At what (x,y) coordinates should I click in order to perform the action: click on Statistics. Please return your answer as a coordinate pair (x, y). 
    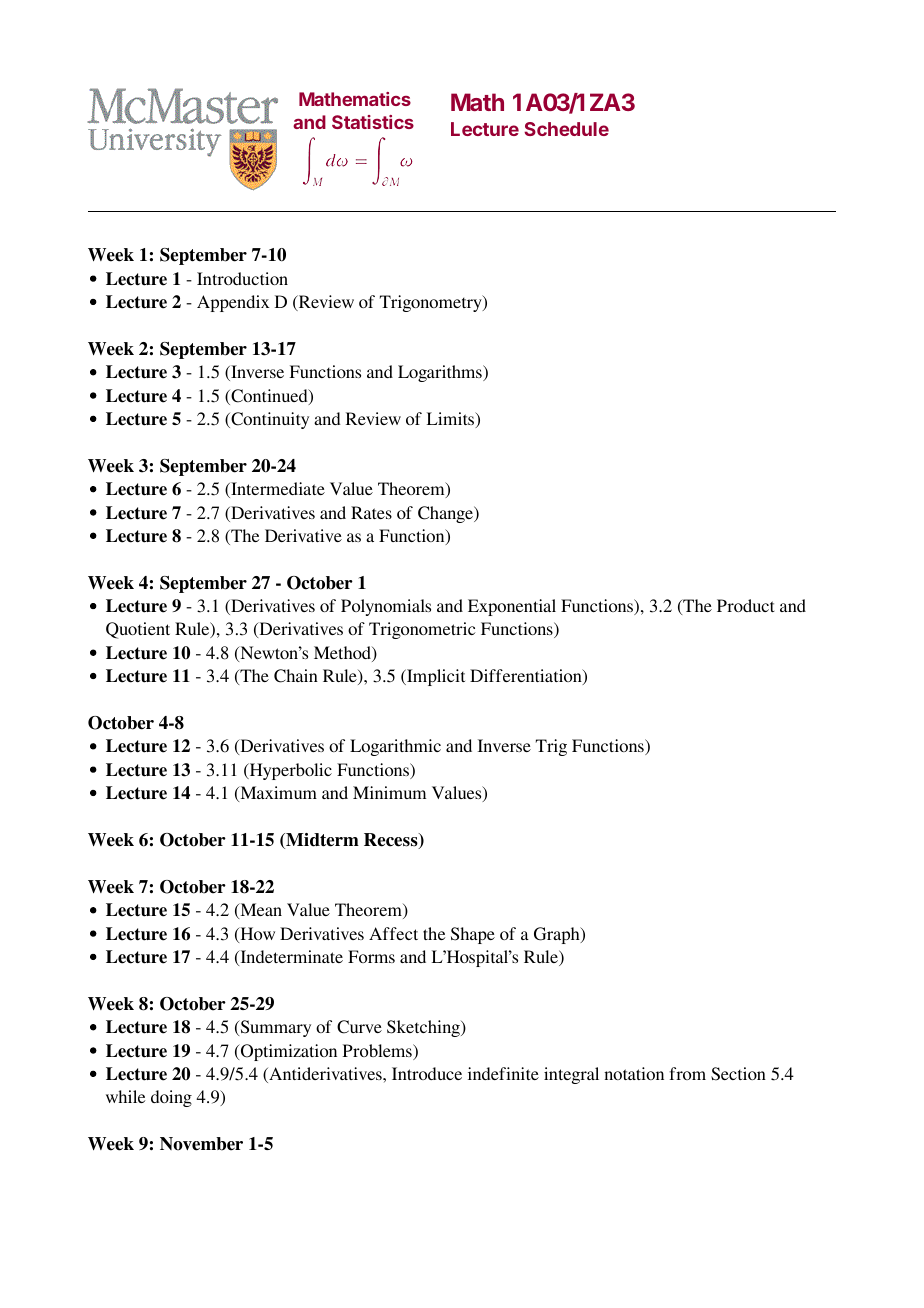
    Looking at the image, I should click on (373, 122).
